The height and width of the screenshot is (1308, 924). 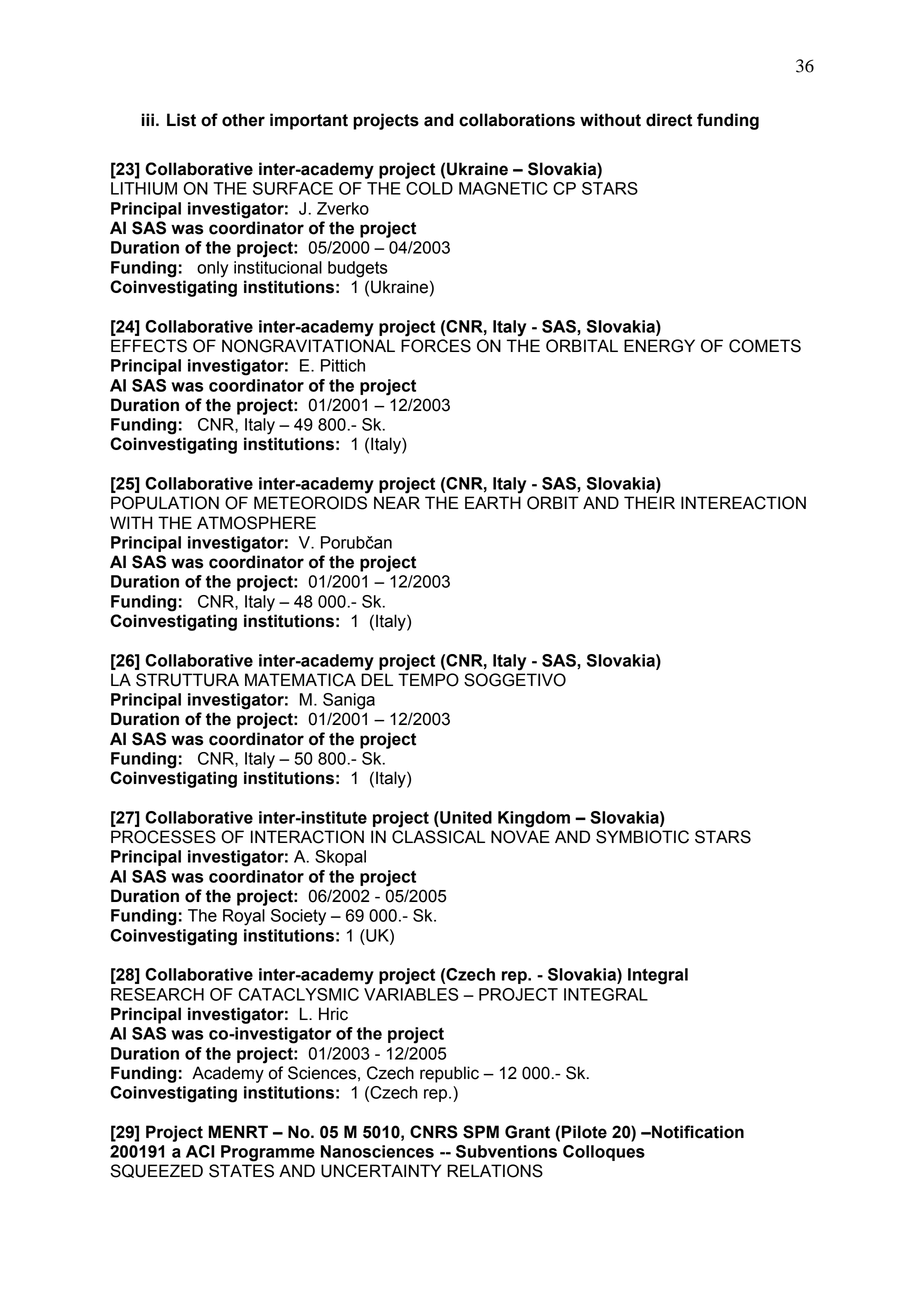 What do you see at coordinates (659, 346) in the screenshot?
I see `ENERGY` at bounding box center [659, 346].
